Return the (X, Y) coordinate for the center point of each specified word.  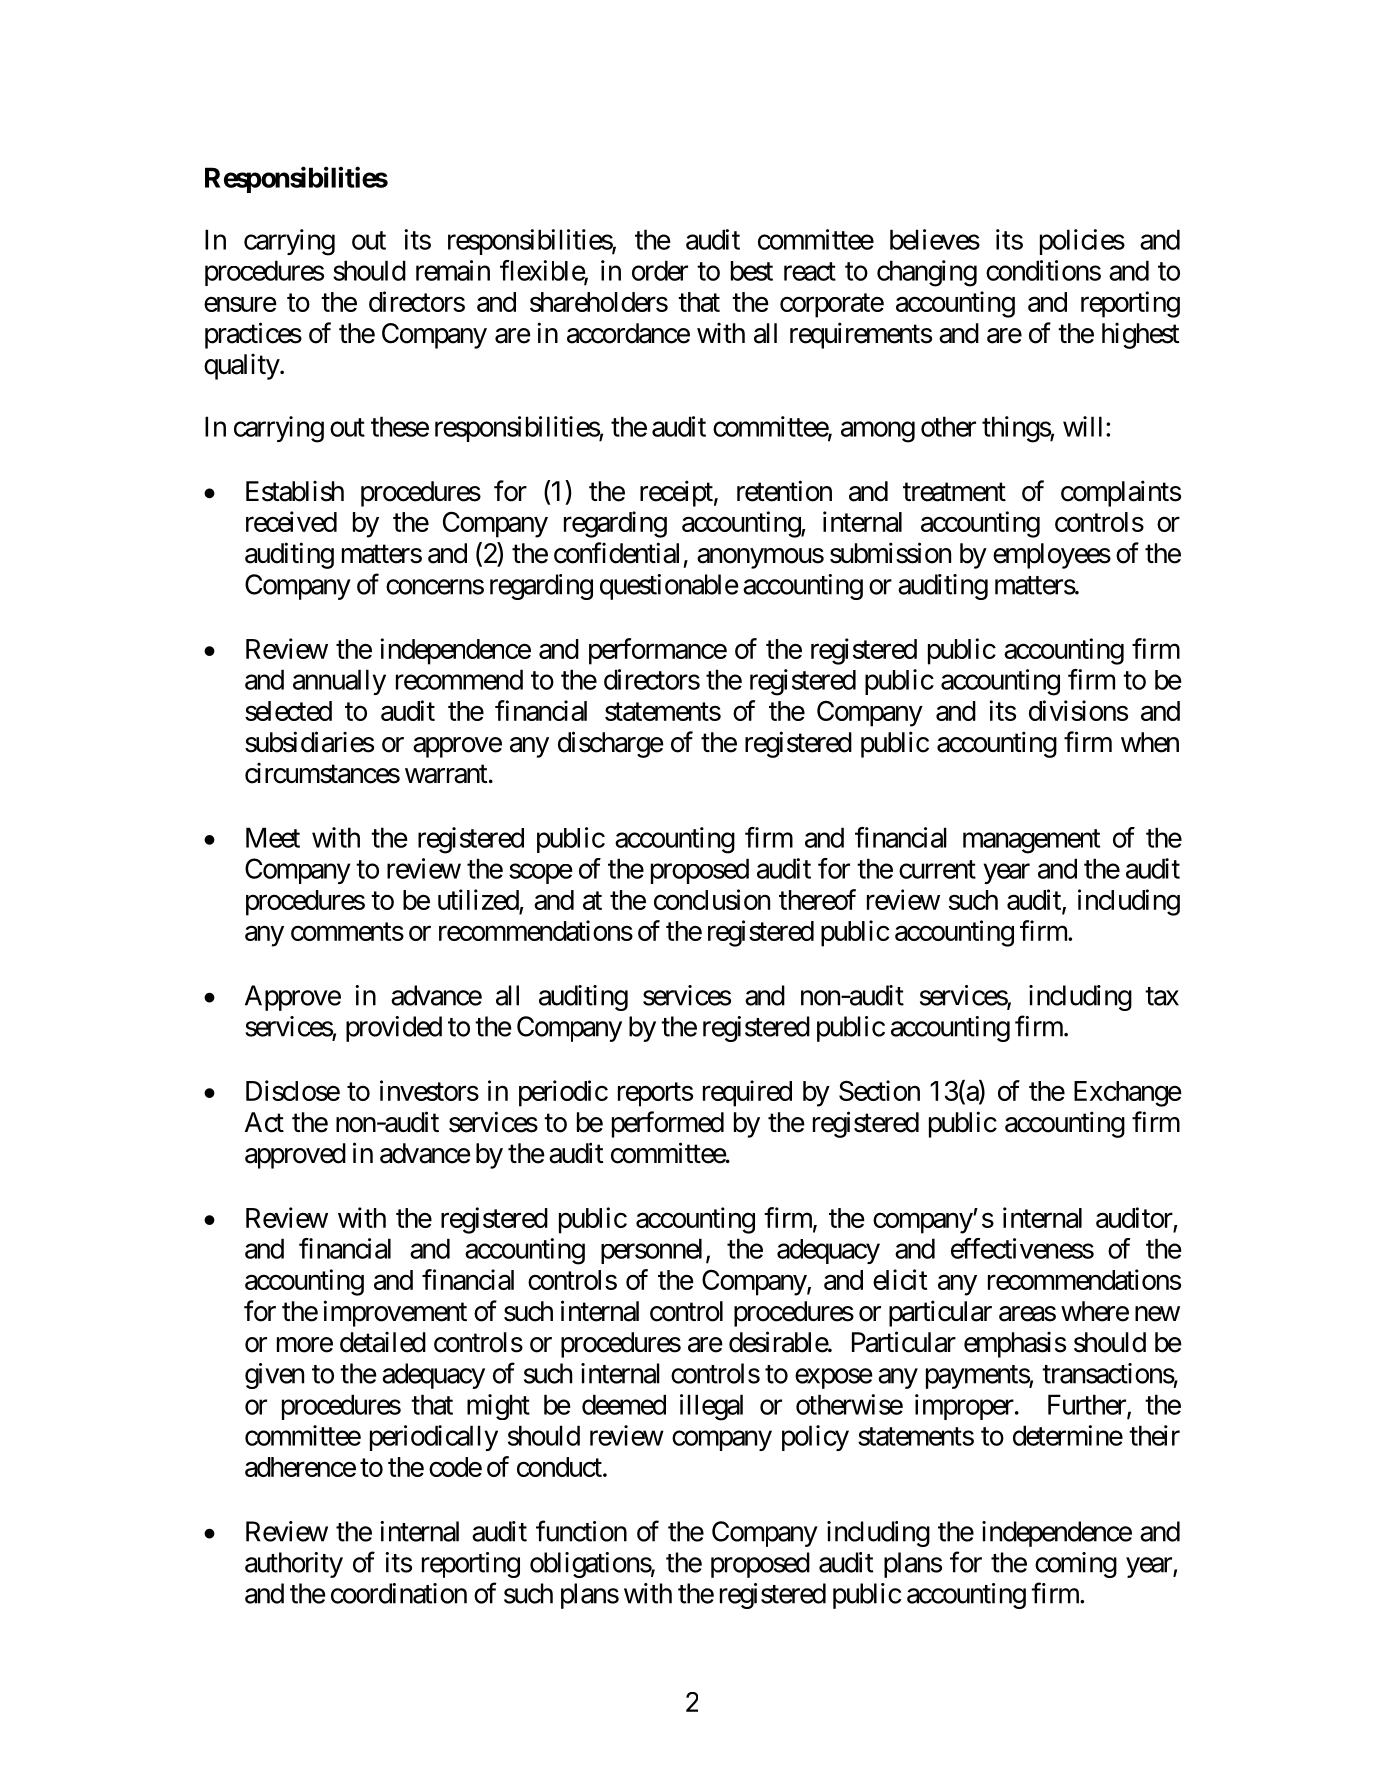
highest (1141, 335)
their (1154, 1435)
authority (294, 1565)
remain (453, 270)
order (660, 270)
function (581, 1531)
